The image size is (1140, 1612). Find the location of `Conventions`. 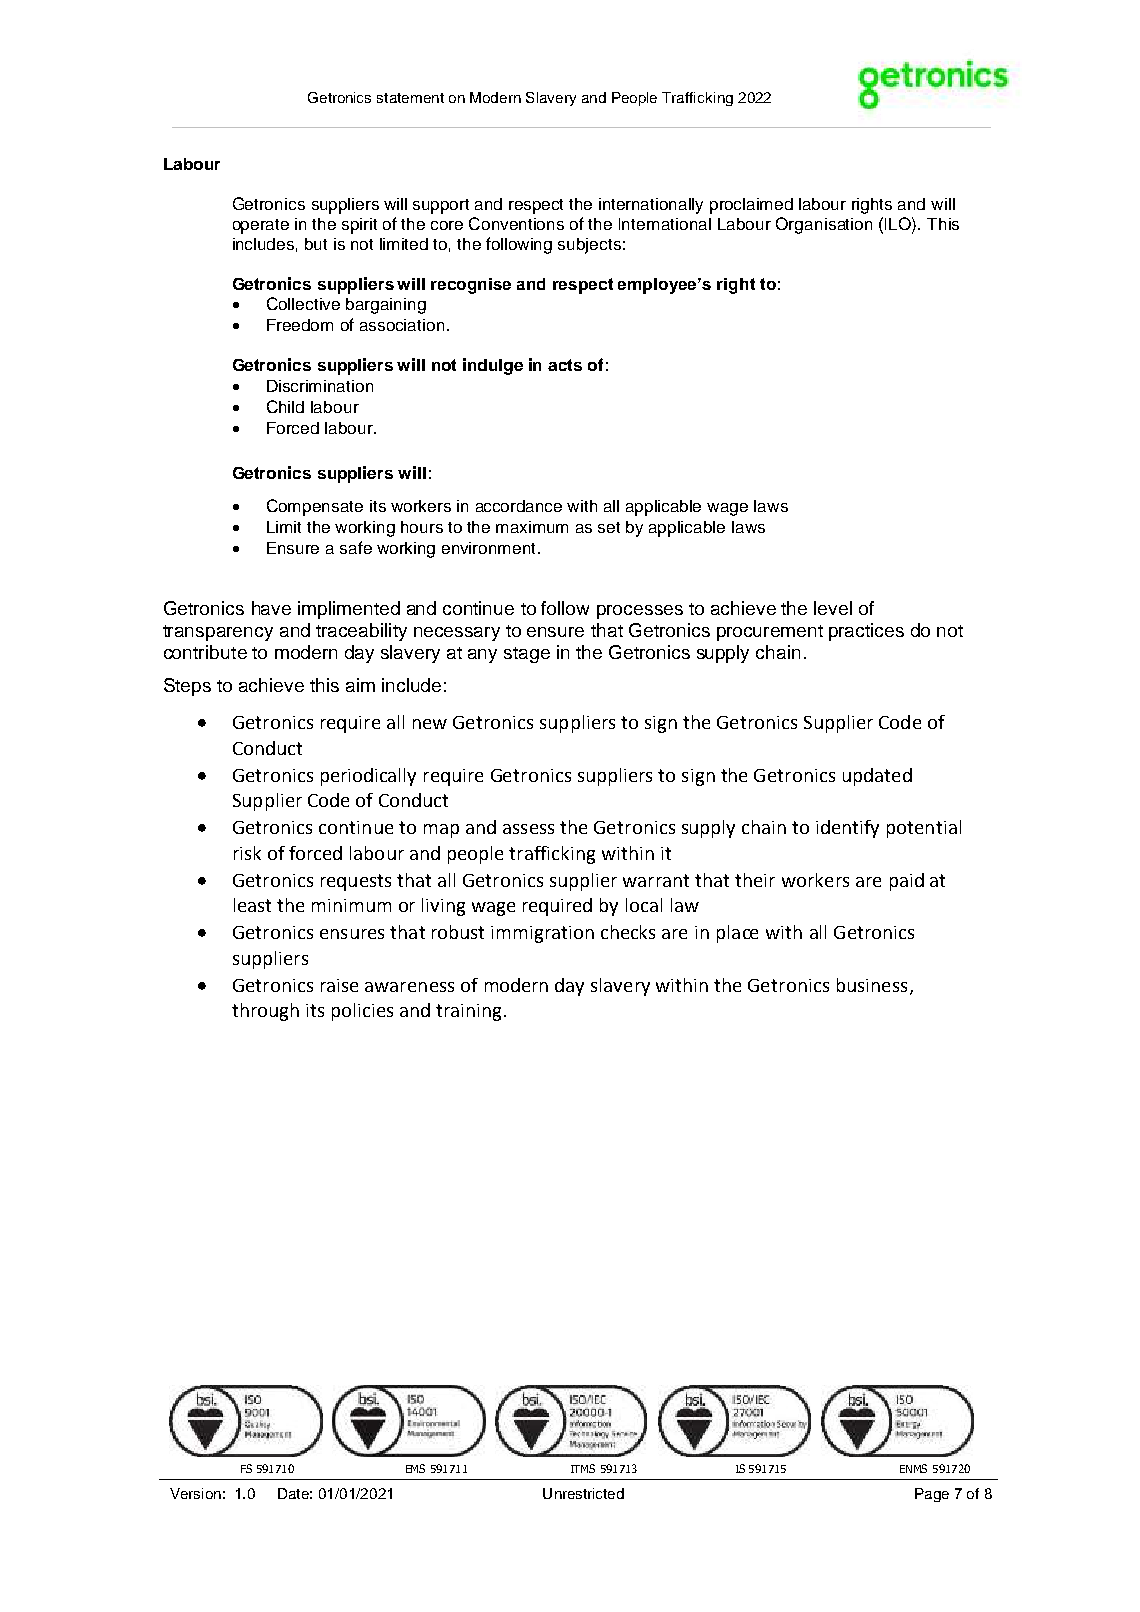

Conventions is located at coordinates (516, 223).
